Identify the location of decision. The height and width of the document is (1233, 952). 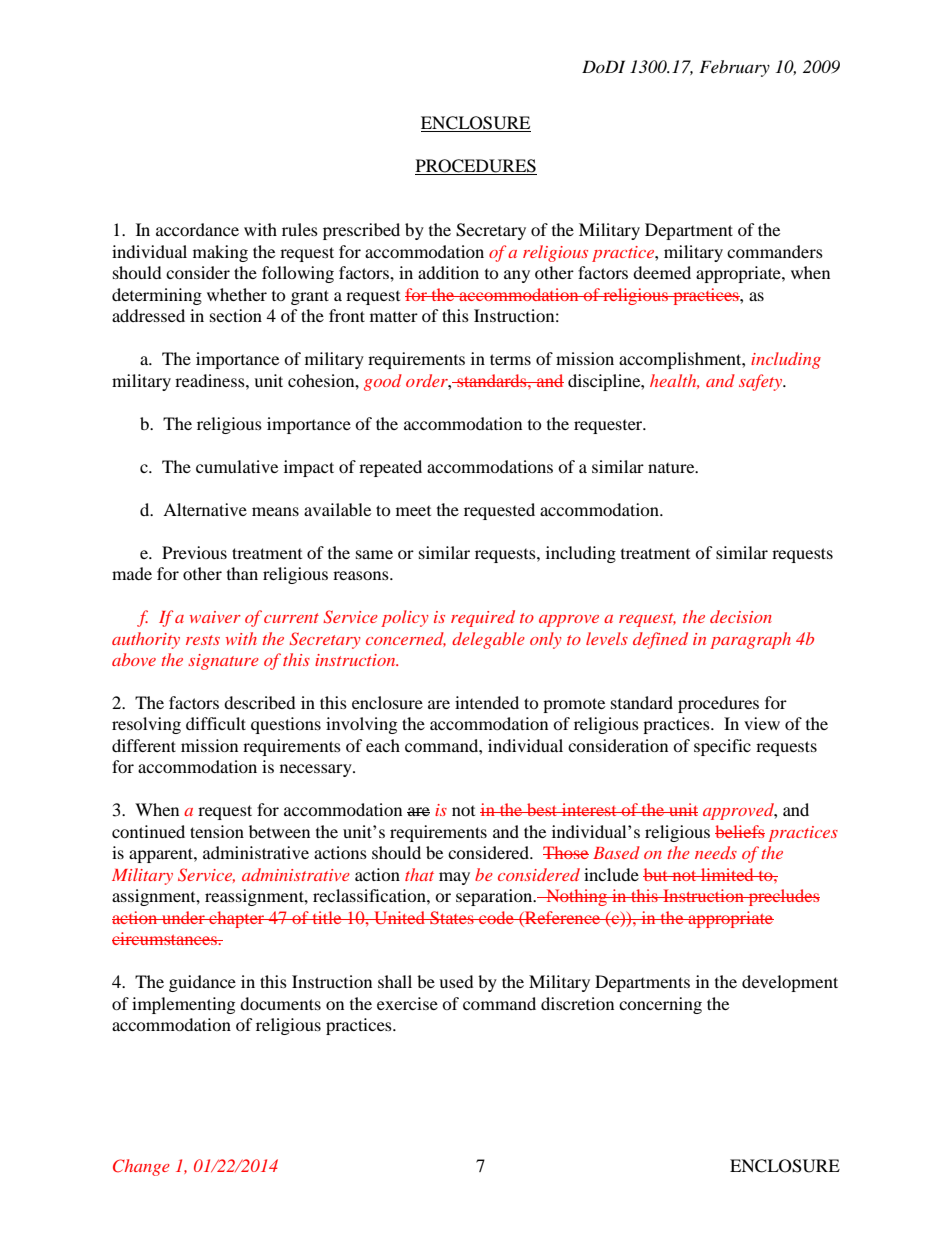
(741, 616).
